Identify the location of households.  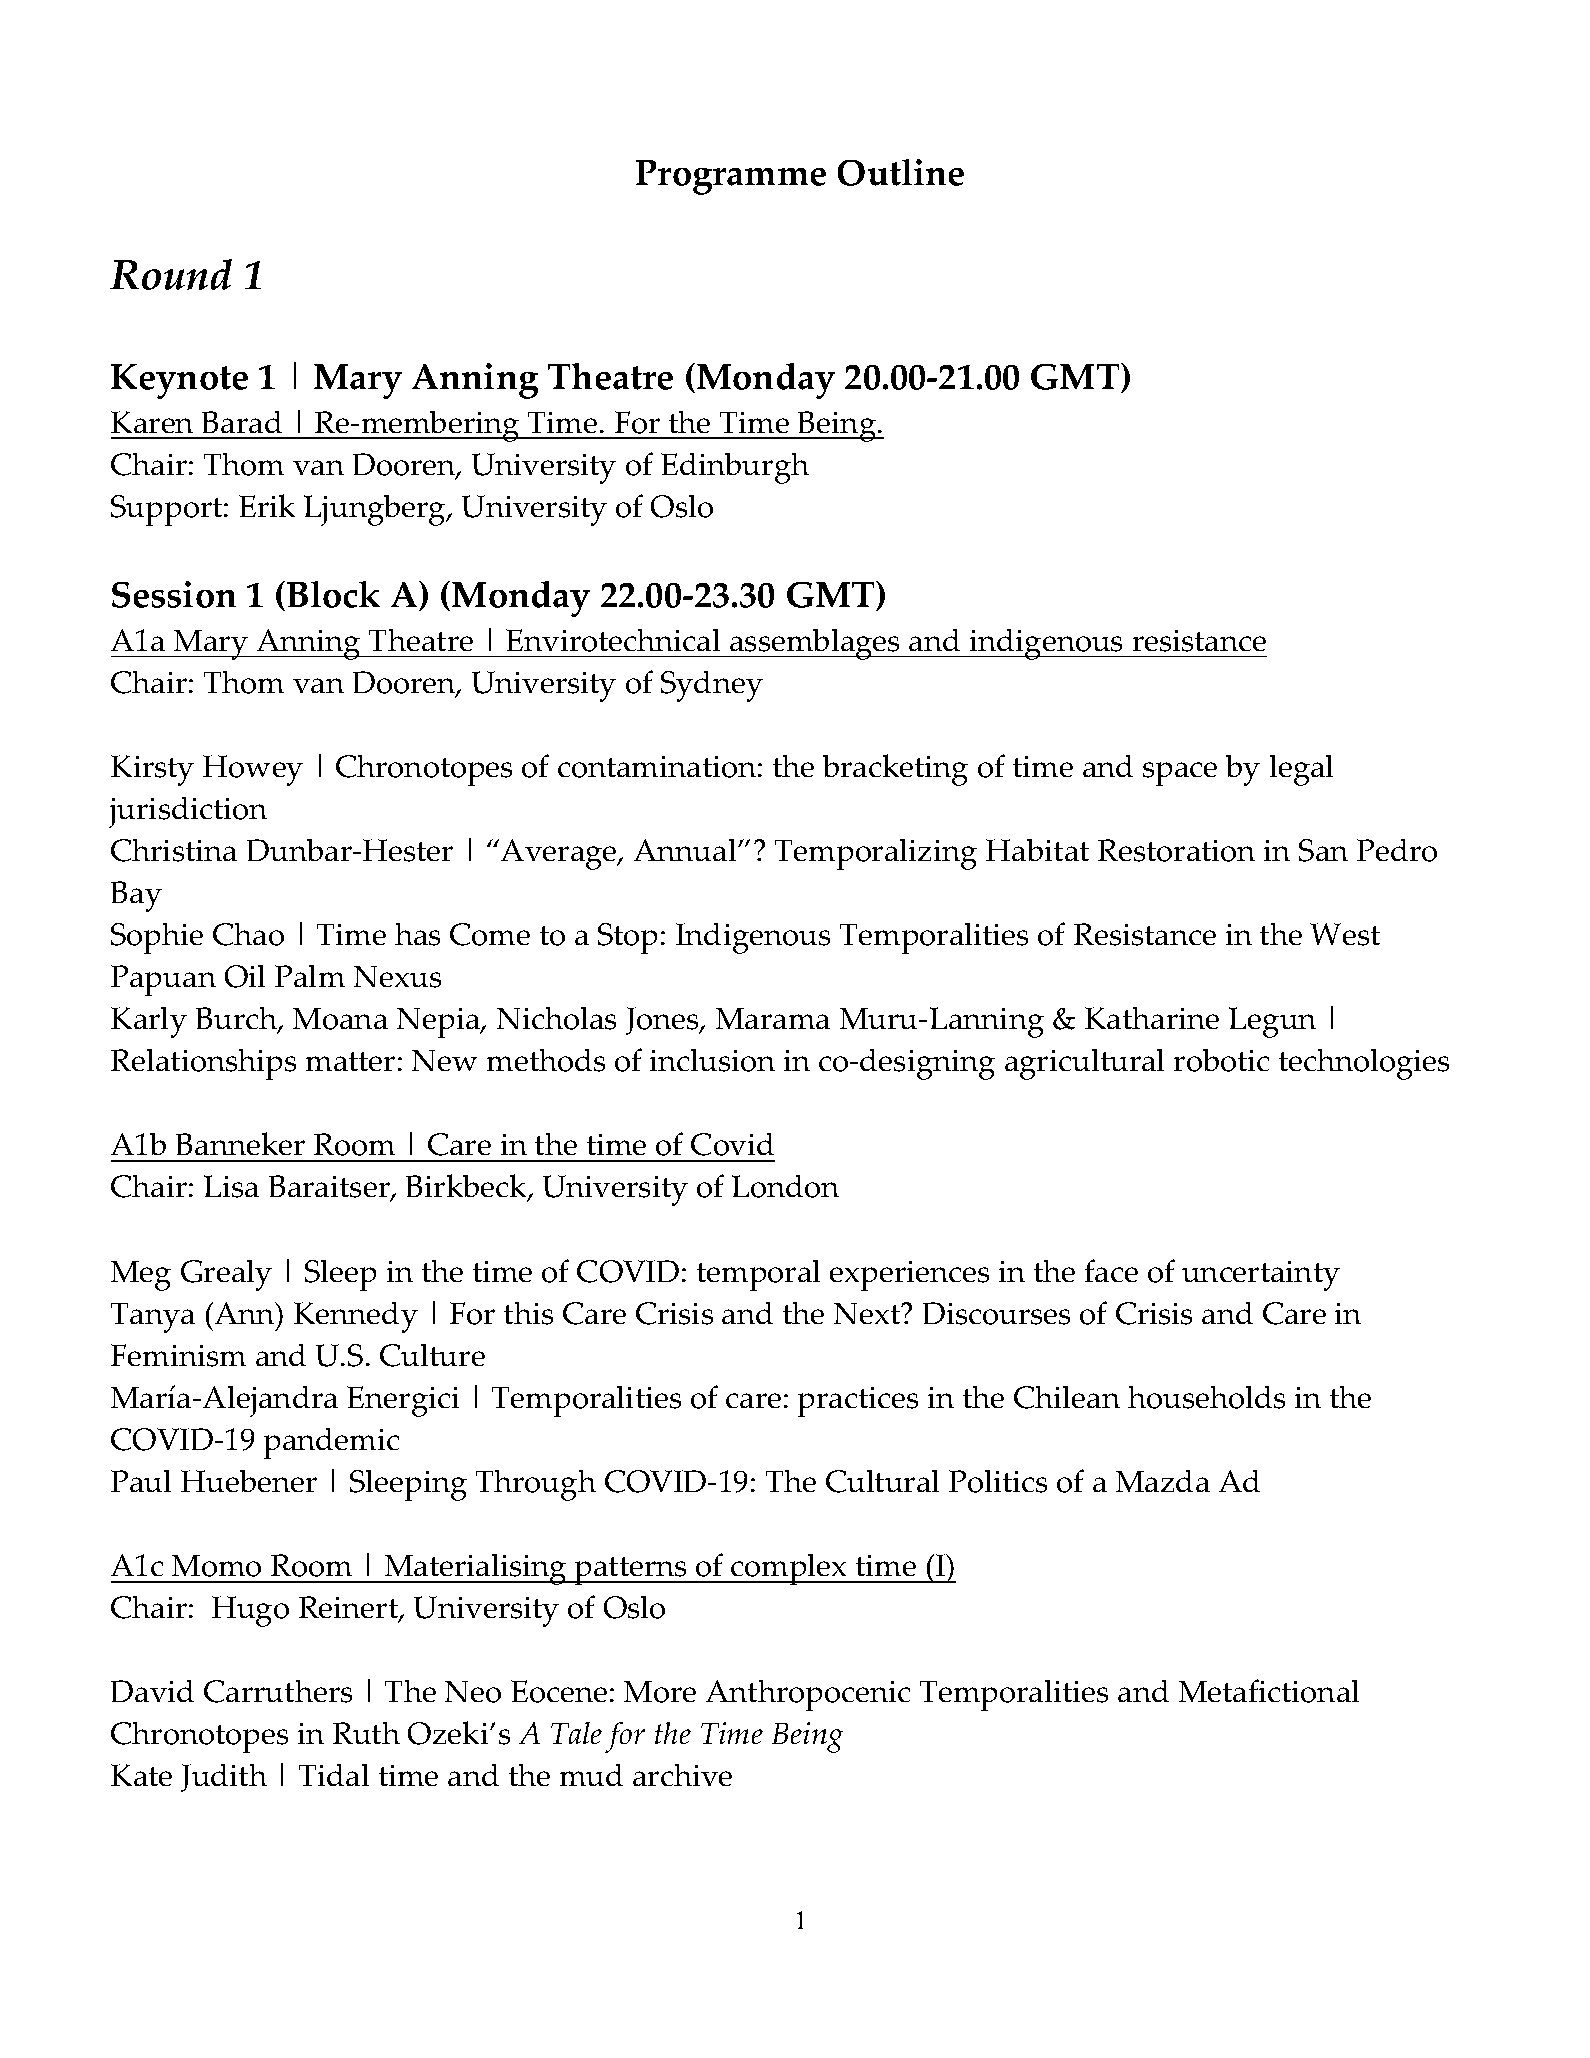
(1206, 1397).
